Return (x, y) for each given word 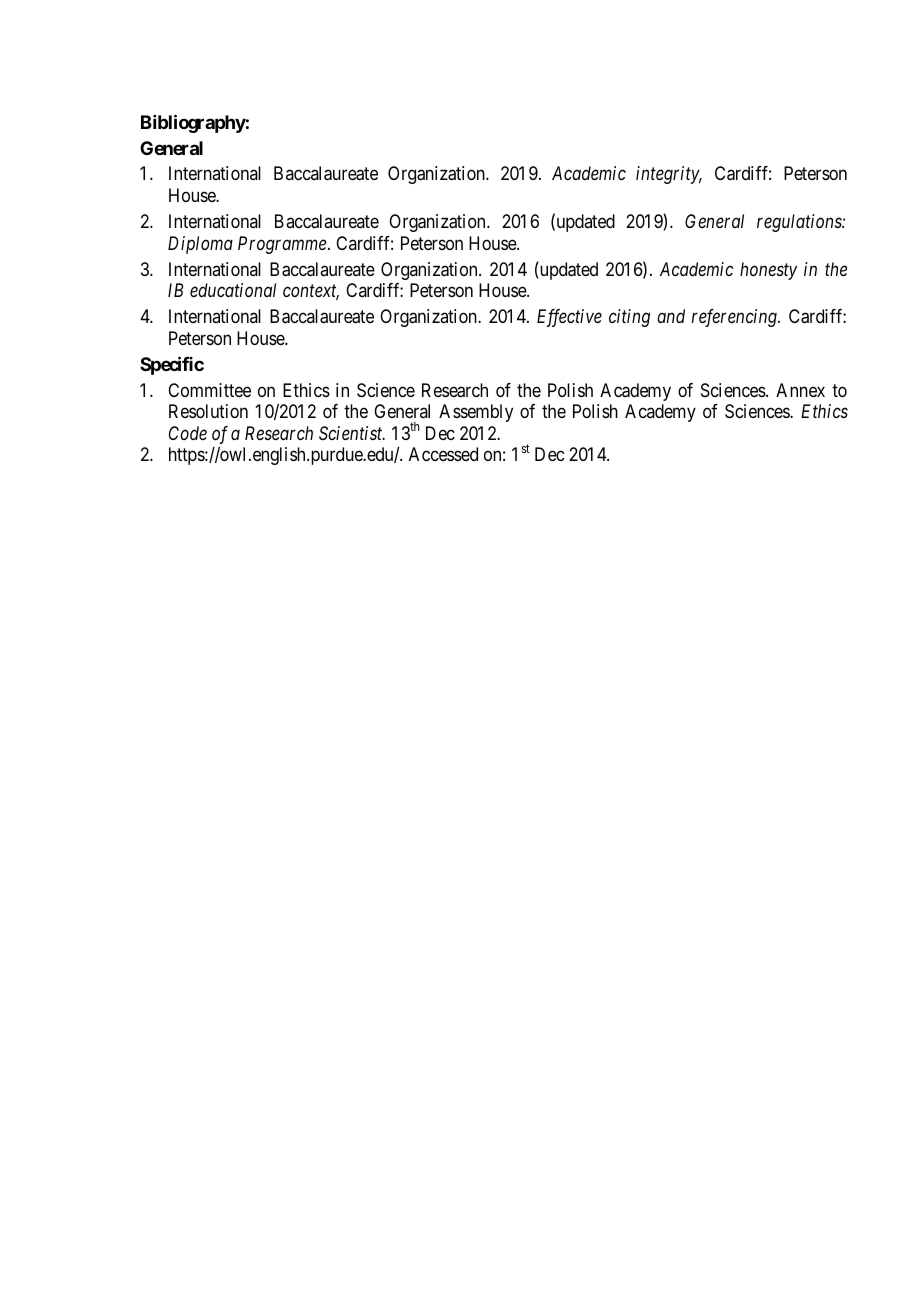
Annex (800, 390)
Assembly (476, 413)
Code (188, 433)
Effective (569, 318)
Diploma (200, 245)
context (311, 292)
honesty (768, 271)
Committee (209, 390)
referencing (735, 318)
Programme (282, 245)
